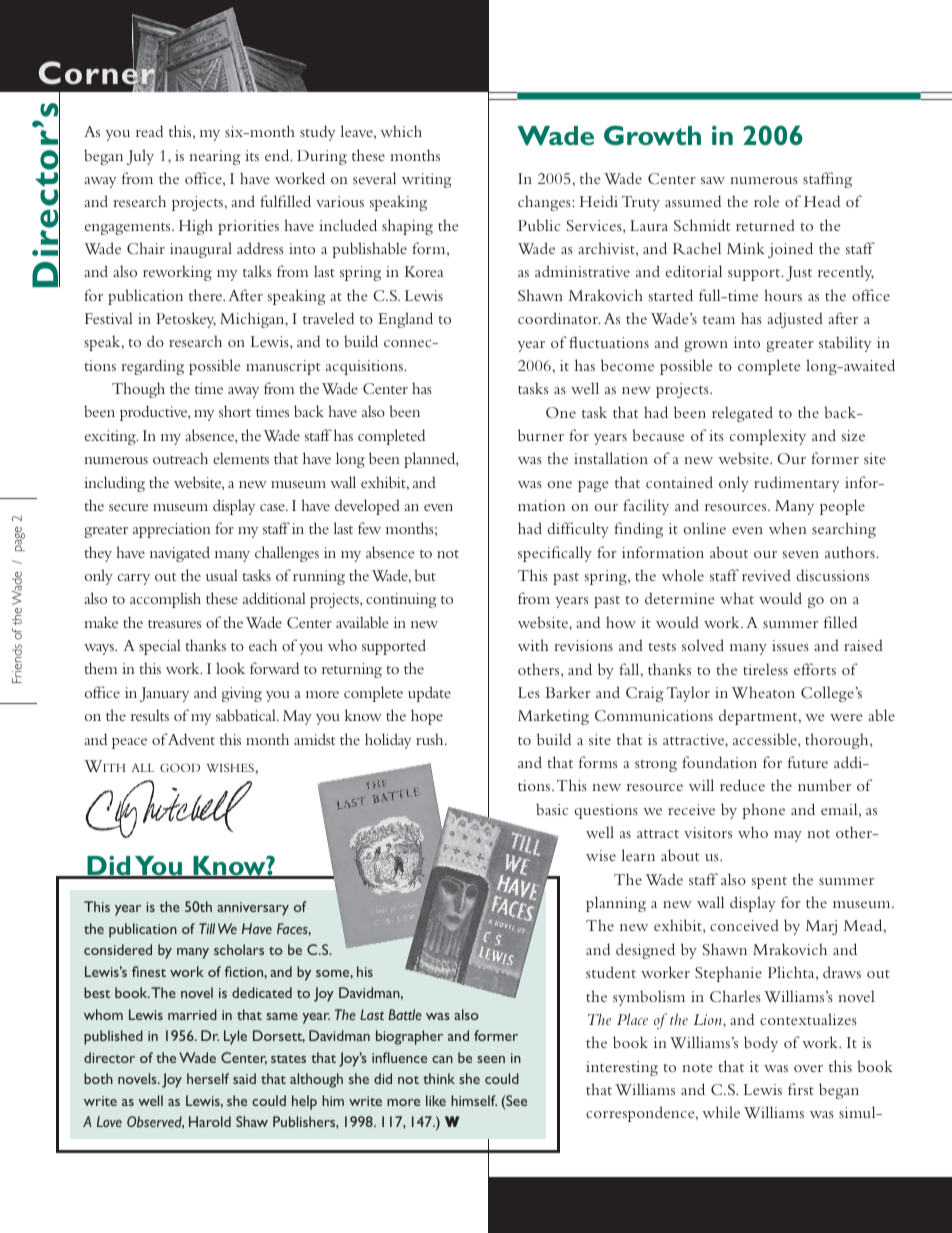  What do you see at coordinates (474, 1100) in the document?
I see `himself` at bounding box center [474, 1100].
